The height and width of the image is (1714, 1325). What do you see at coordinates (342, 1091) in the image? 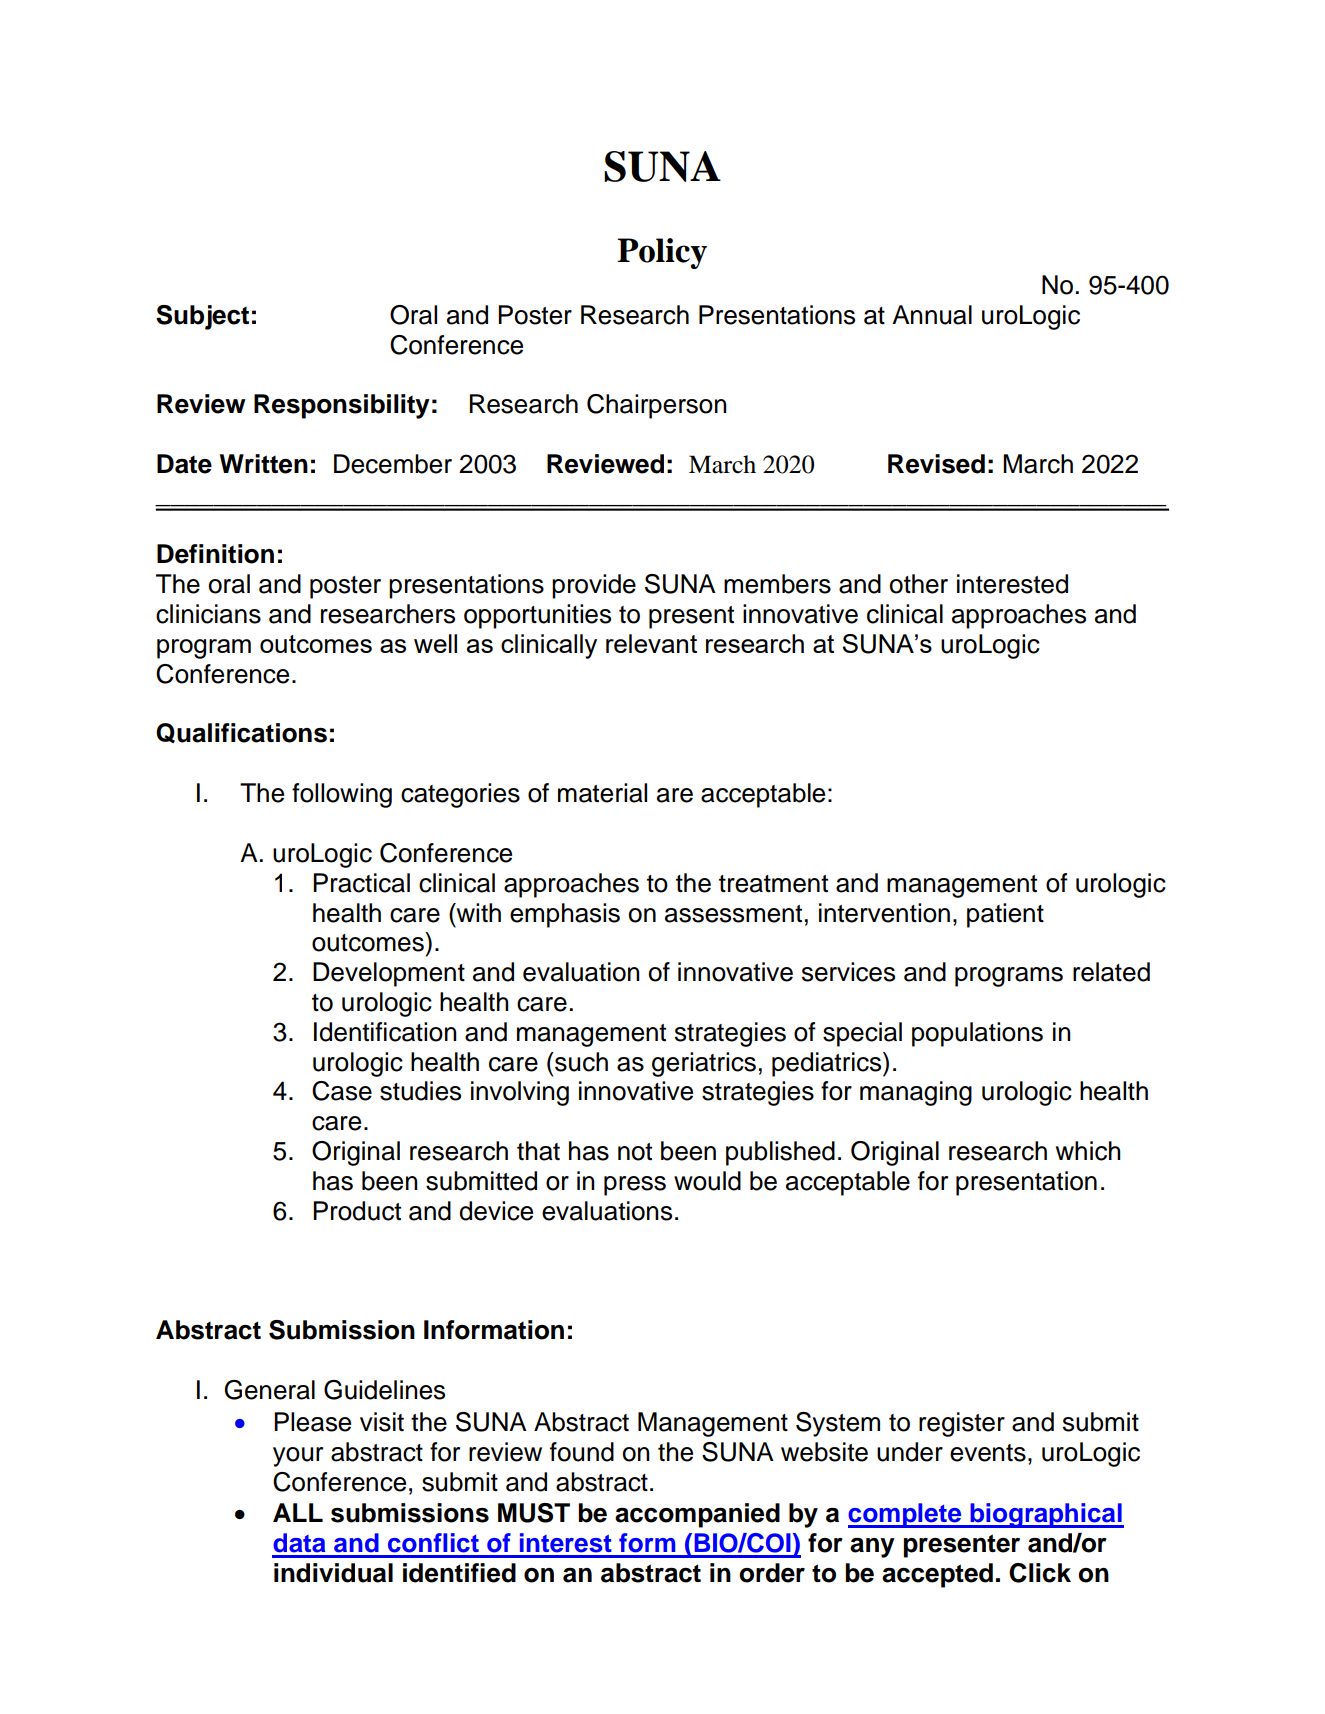
I see `Case` at bounding box center [342, 1091].
